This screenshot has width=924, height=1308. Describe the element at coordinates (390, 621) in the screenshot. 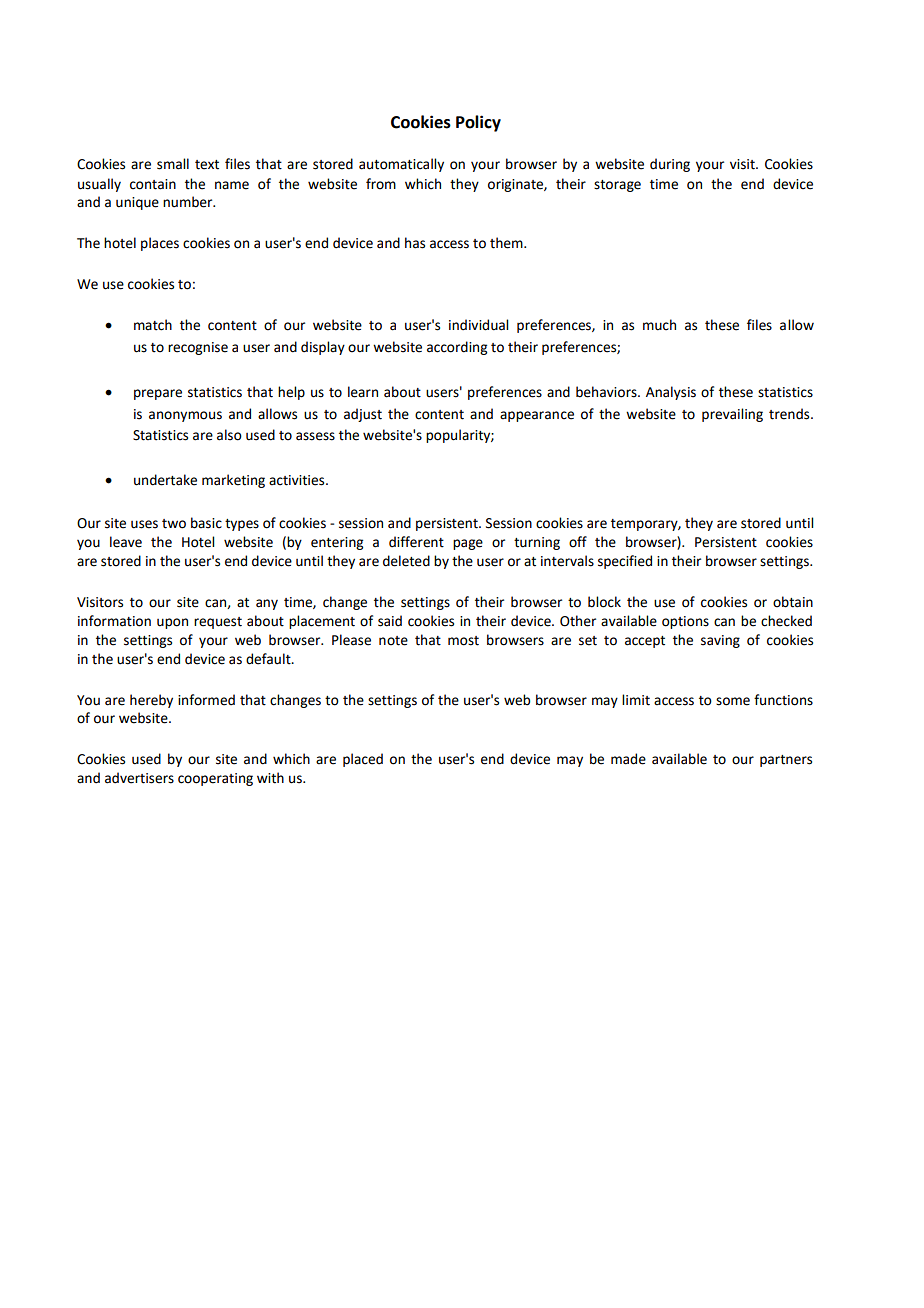

I see `said` at that location.
